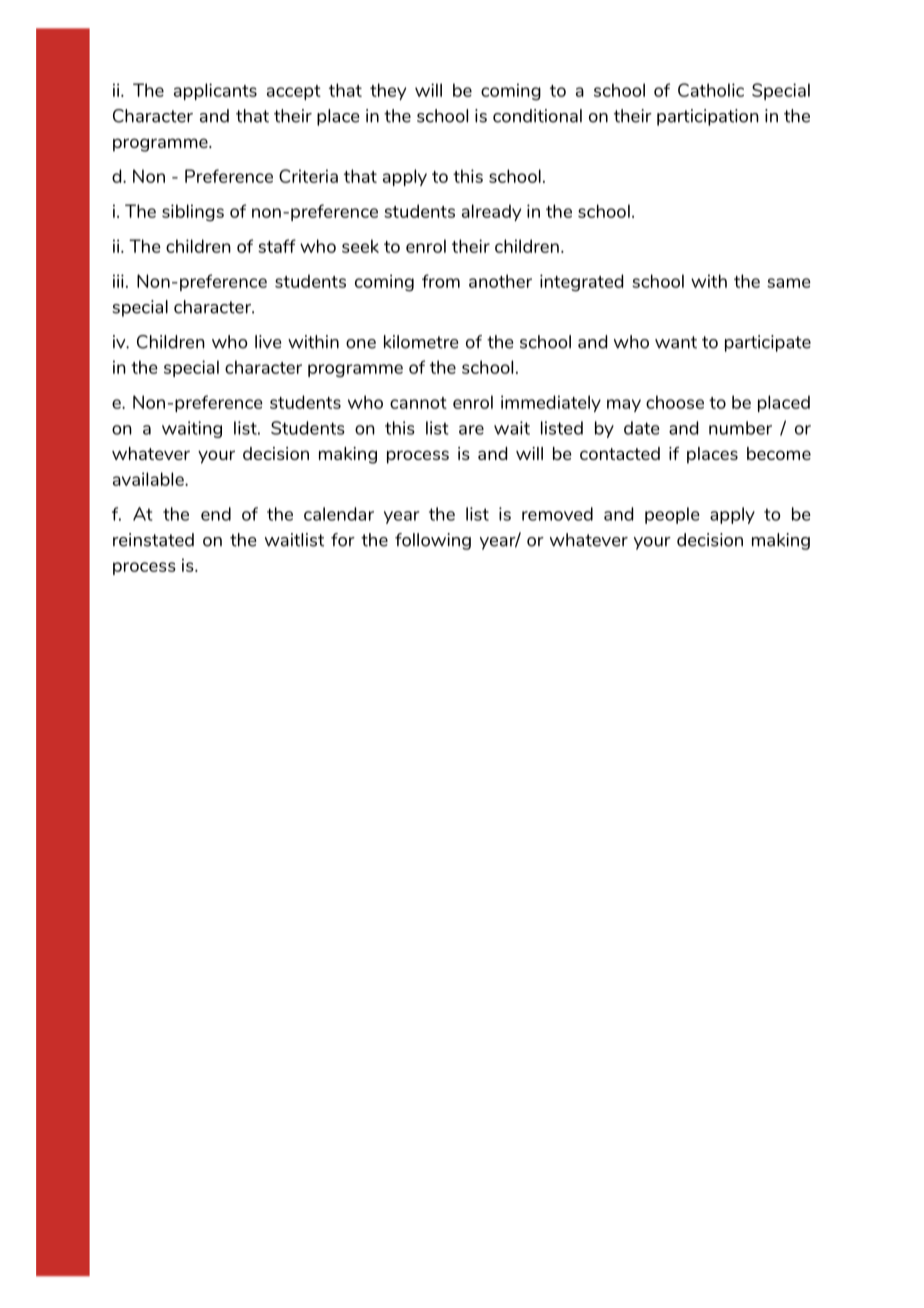 Image resolution: width=924 pixels, height=1308 pixels. Describe the element at coordinates (153, 540) in the page. I see `reinstated` at that location.
